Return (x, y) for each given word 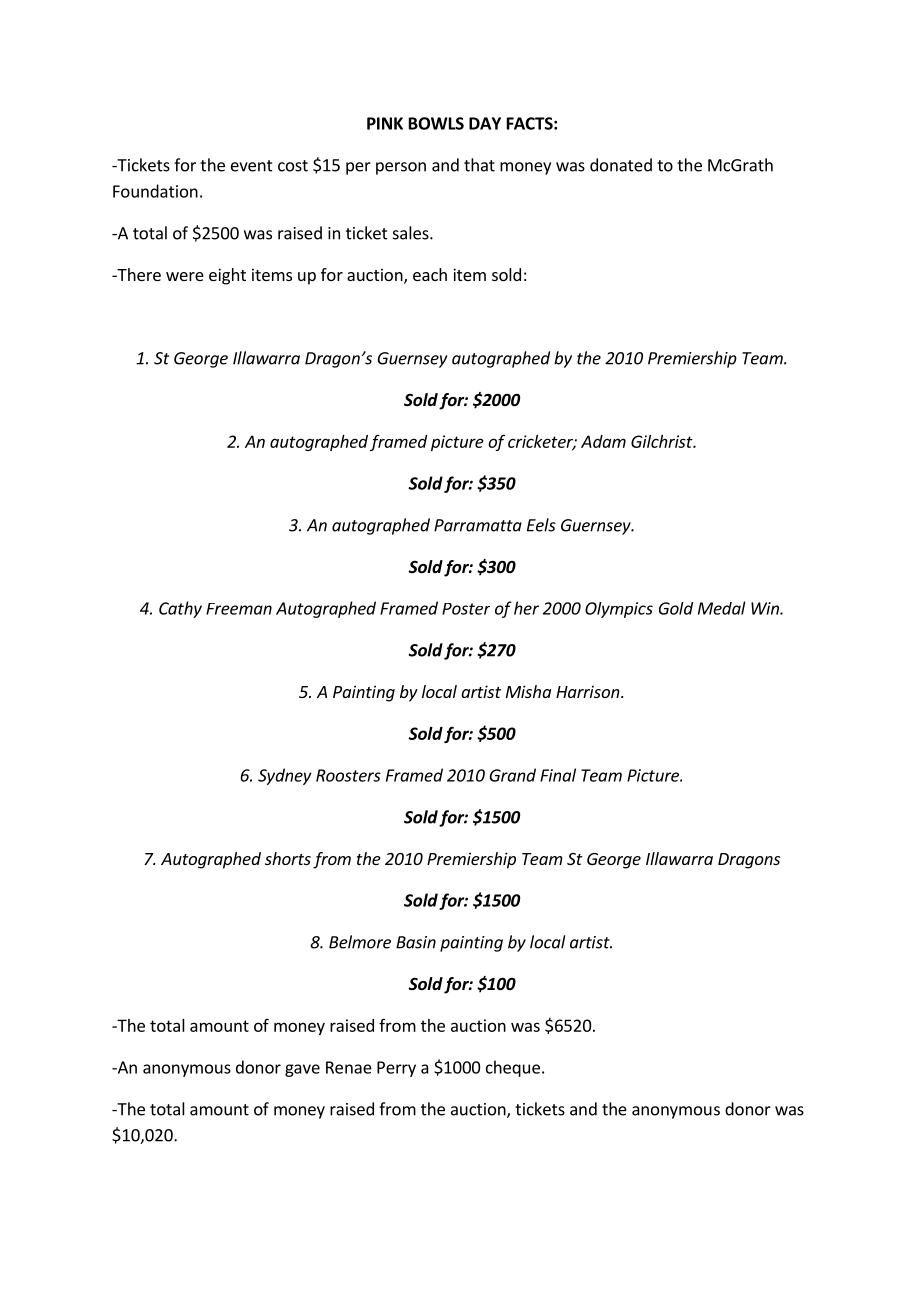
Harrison (589, 691)
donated (621, 165)
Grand (512, 775)
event (252, 166)
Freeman (239, 609)
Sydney (285, 776)
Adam (603, 441)
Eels (541, 525)
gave (302, 1070)
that (479, 165)
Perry (396, 1069)
